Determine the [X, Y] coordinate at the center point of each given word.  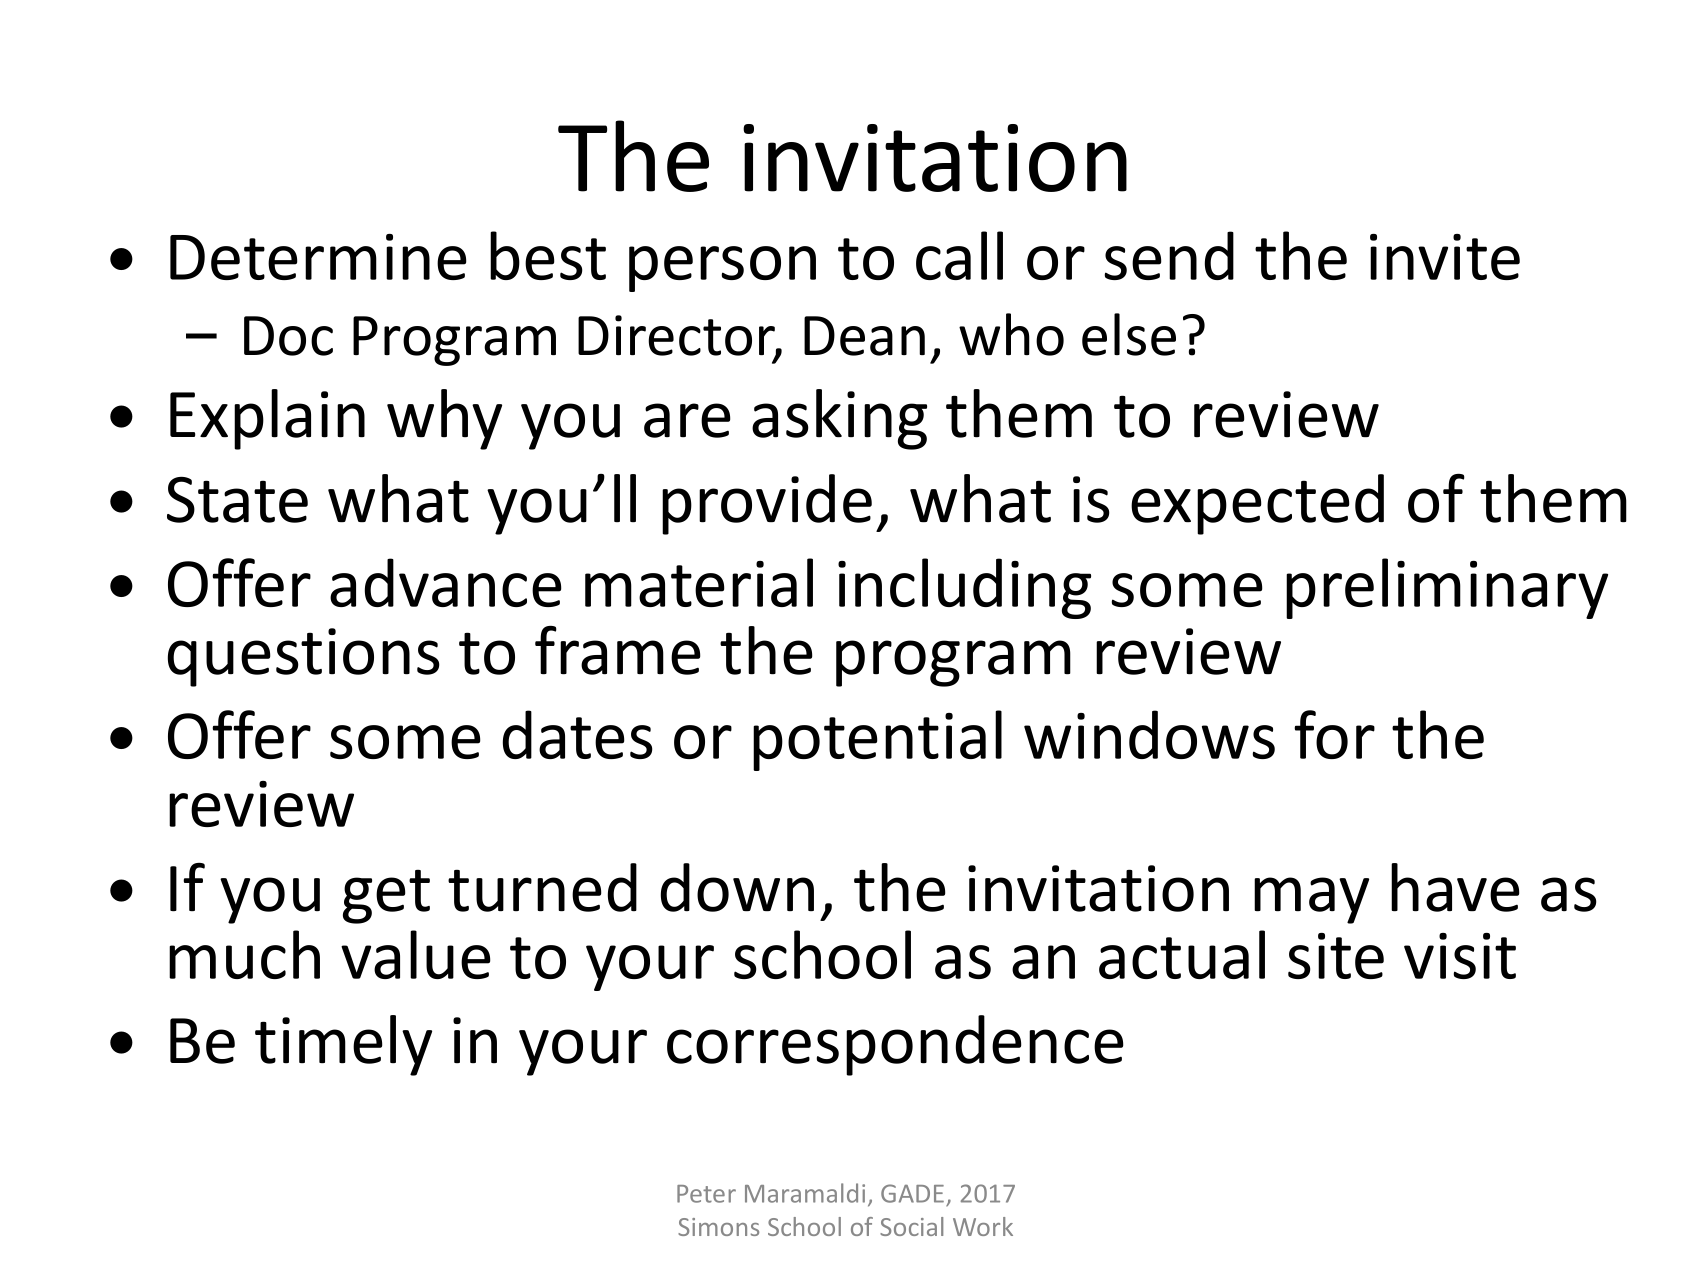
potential [877, 740]
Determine [318, 257]
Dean [864, 336]
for [1334, 734]
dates [578, 734]
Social [911, 1226]
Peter [706, 1194]
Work [983, 1226]
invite [1445, 257]
